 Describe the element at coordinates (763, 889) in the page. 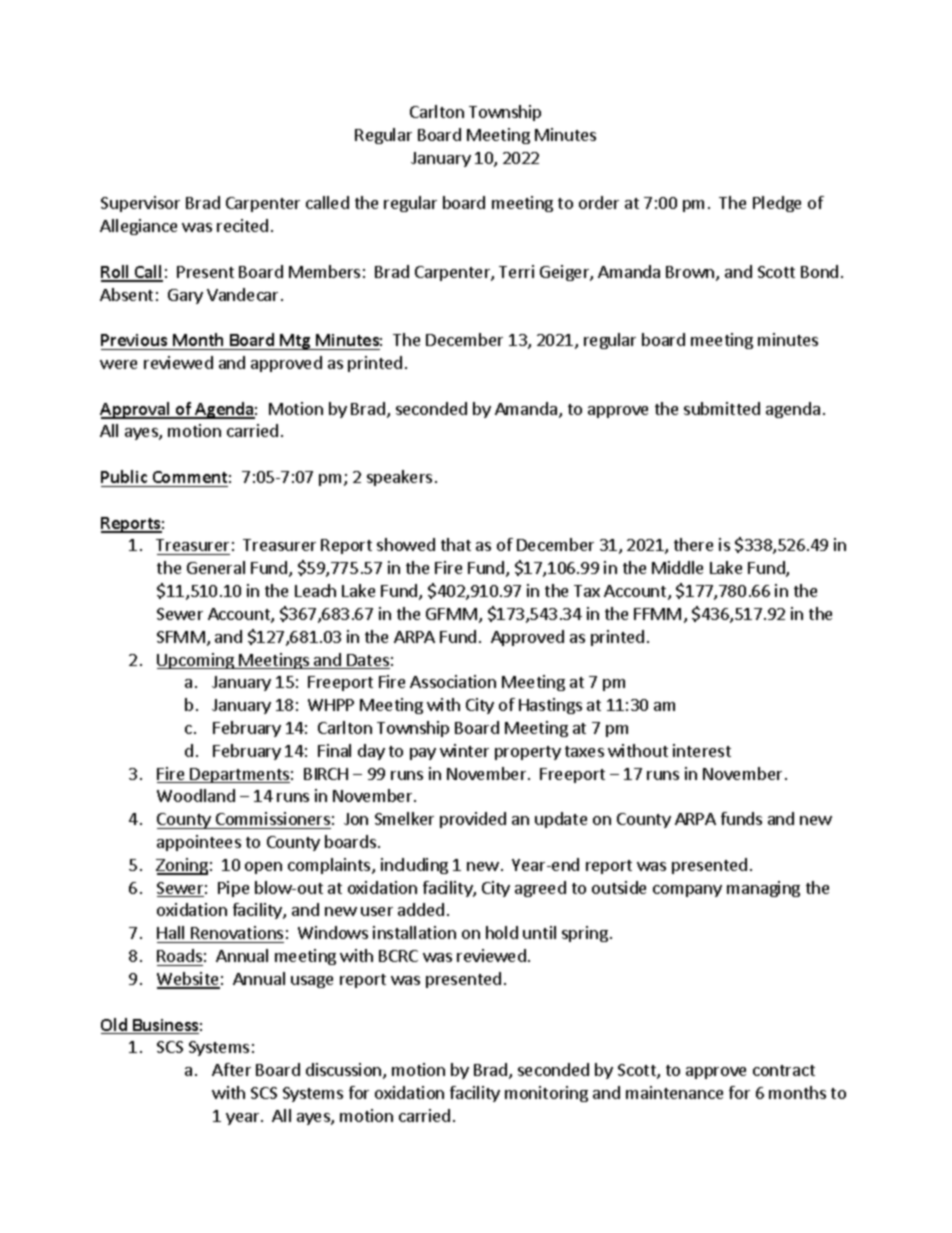

I see `managing` at that location.
